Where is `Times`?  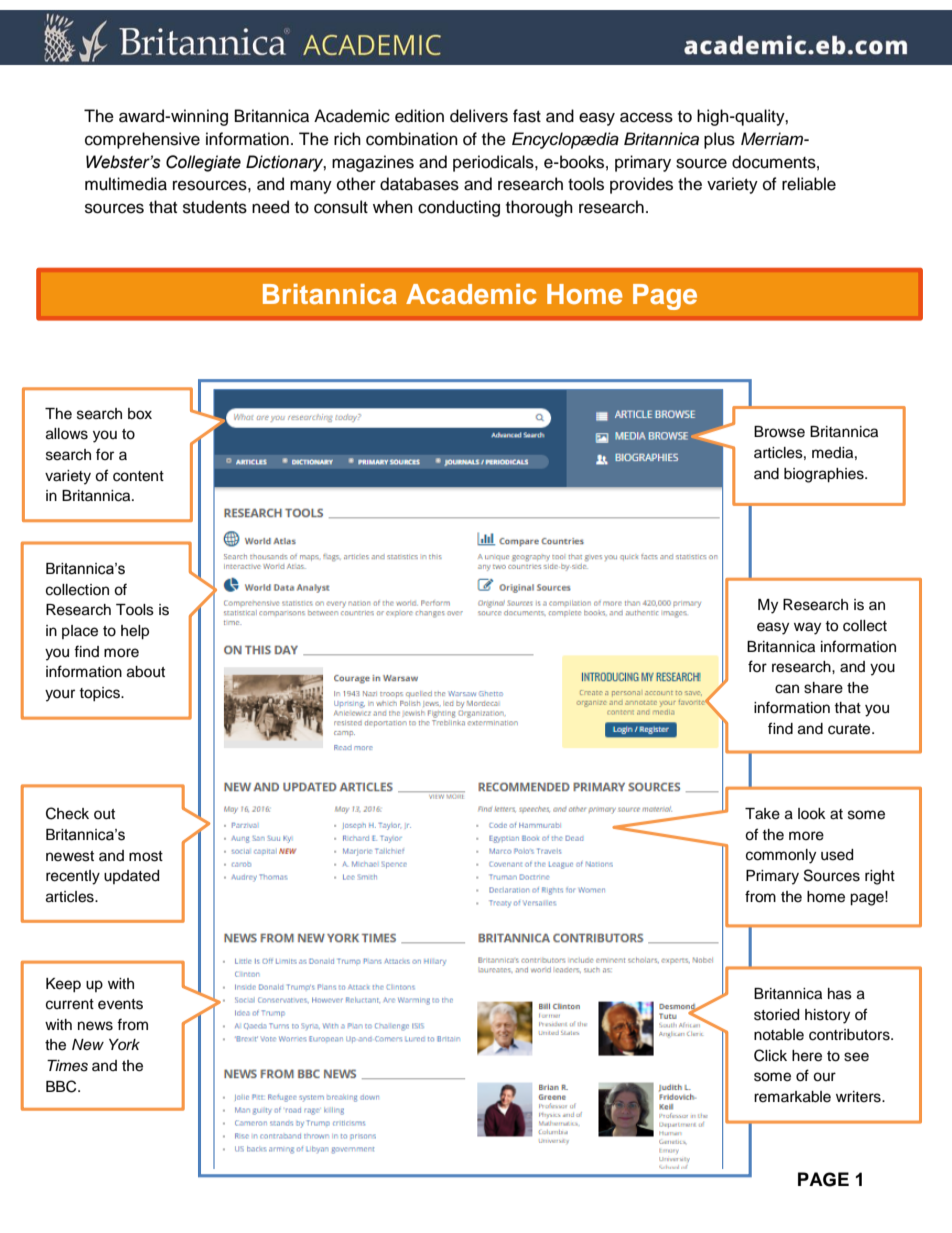 Times is located at coordinates (67, 1066).
